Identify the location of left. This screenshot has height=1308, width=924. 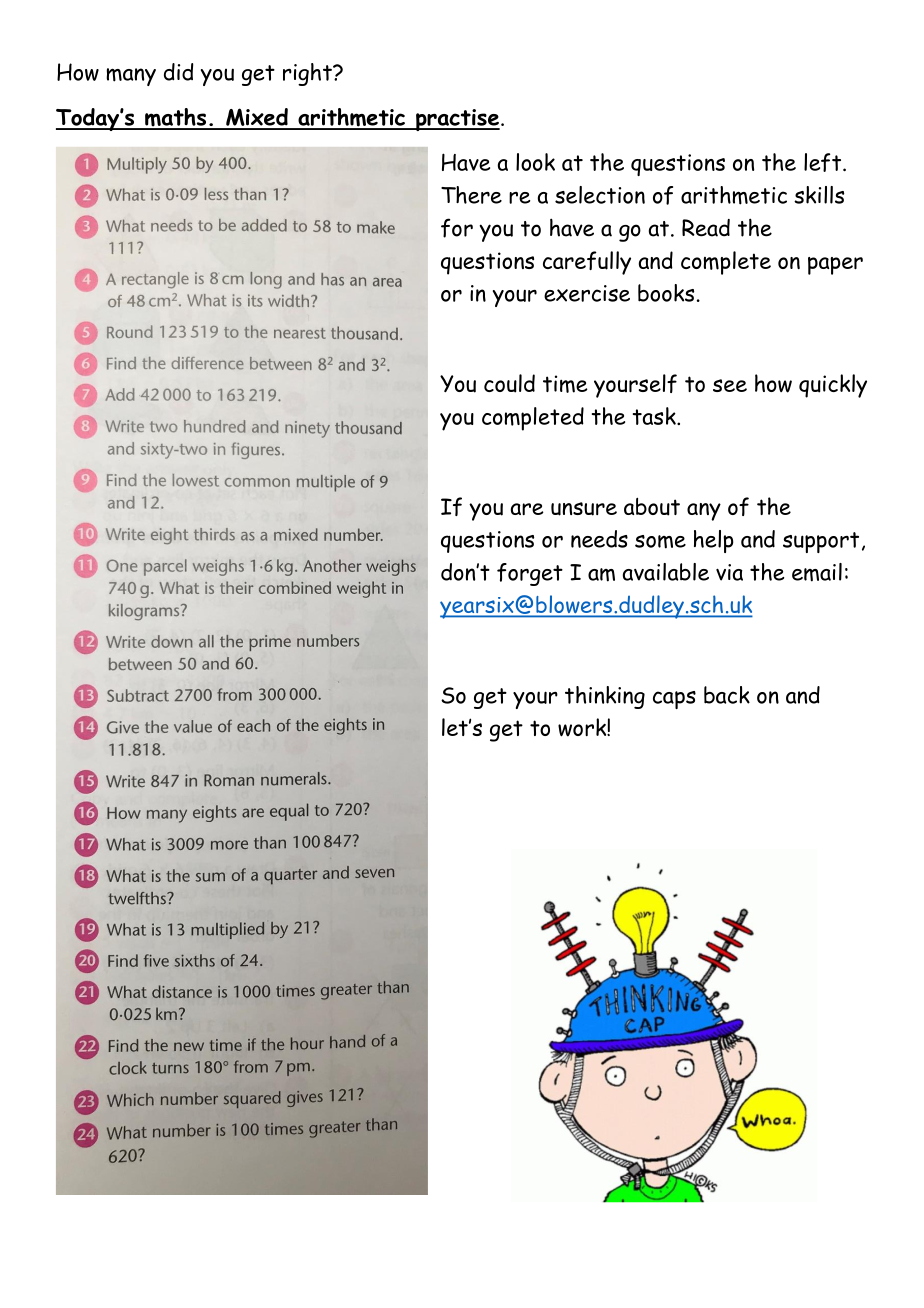
(824, 162).
